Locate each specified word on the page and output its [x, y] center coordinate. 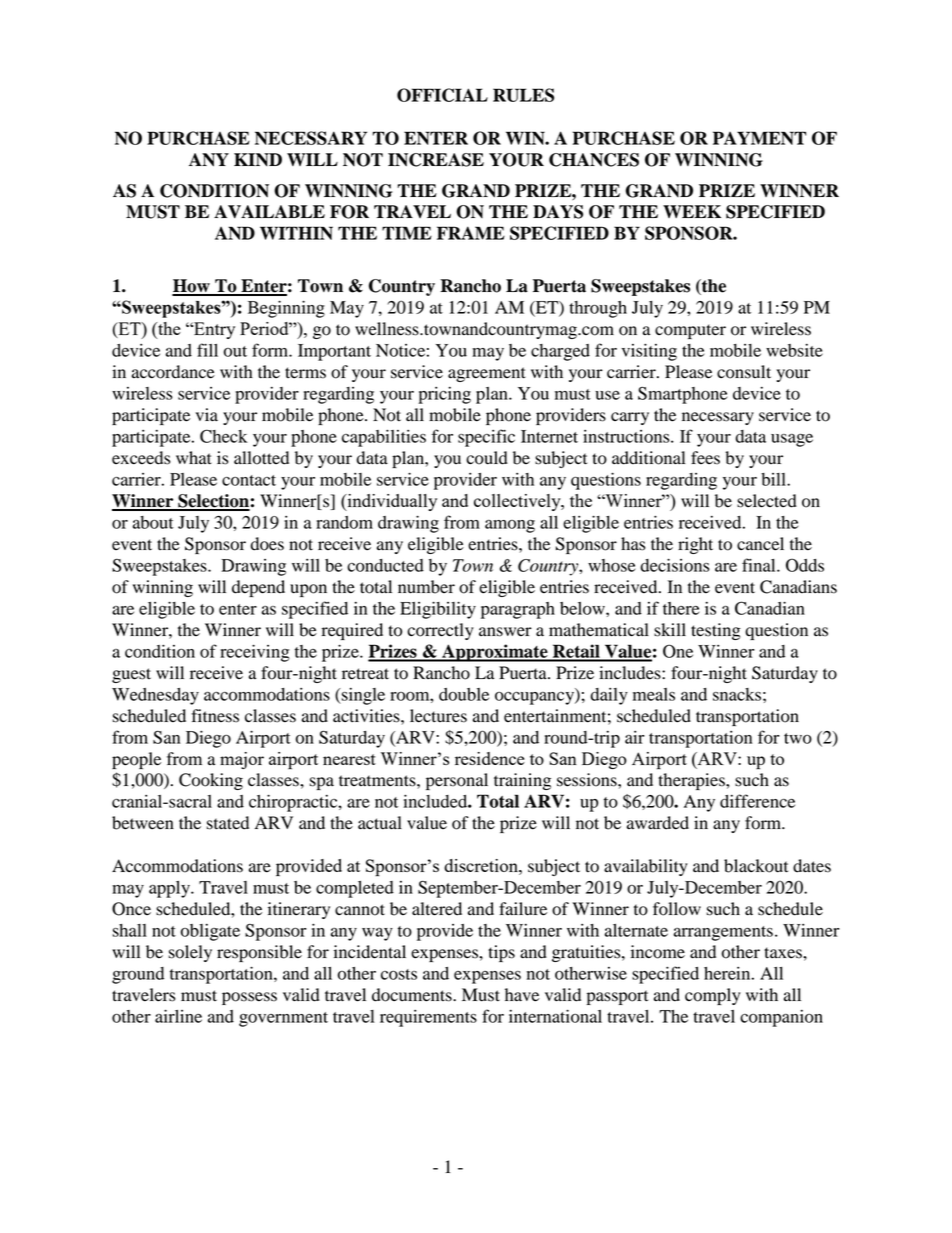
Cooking [211, 781]
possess [249, 998]
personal [457, 781]
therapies [692, 781]
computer [690, 331]
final [760, 565]
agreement [487, 374]
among [510, 526]
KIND [258, 159]
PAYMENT [759, 138]
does [267, 544]
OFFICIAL [442, 95]
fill [207, 350]
